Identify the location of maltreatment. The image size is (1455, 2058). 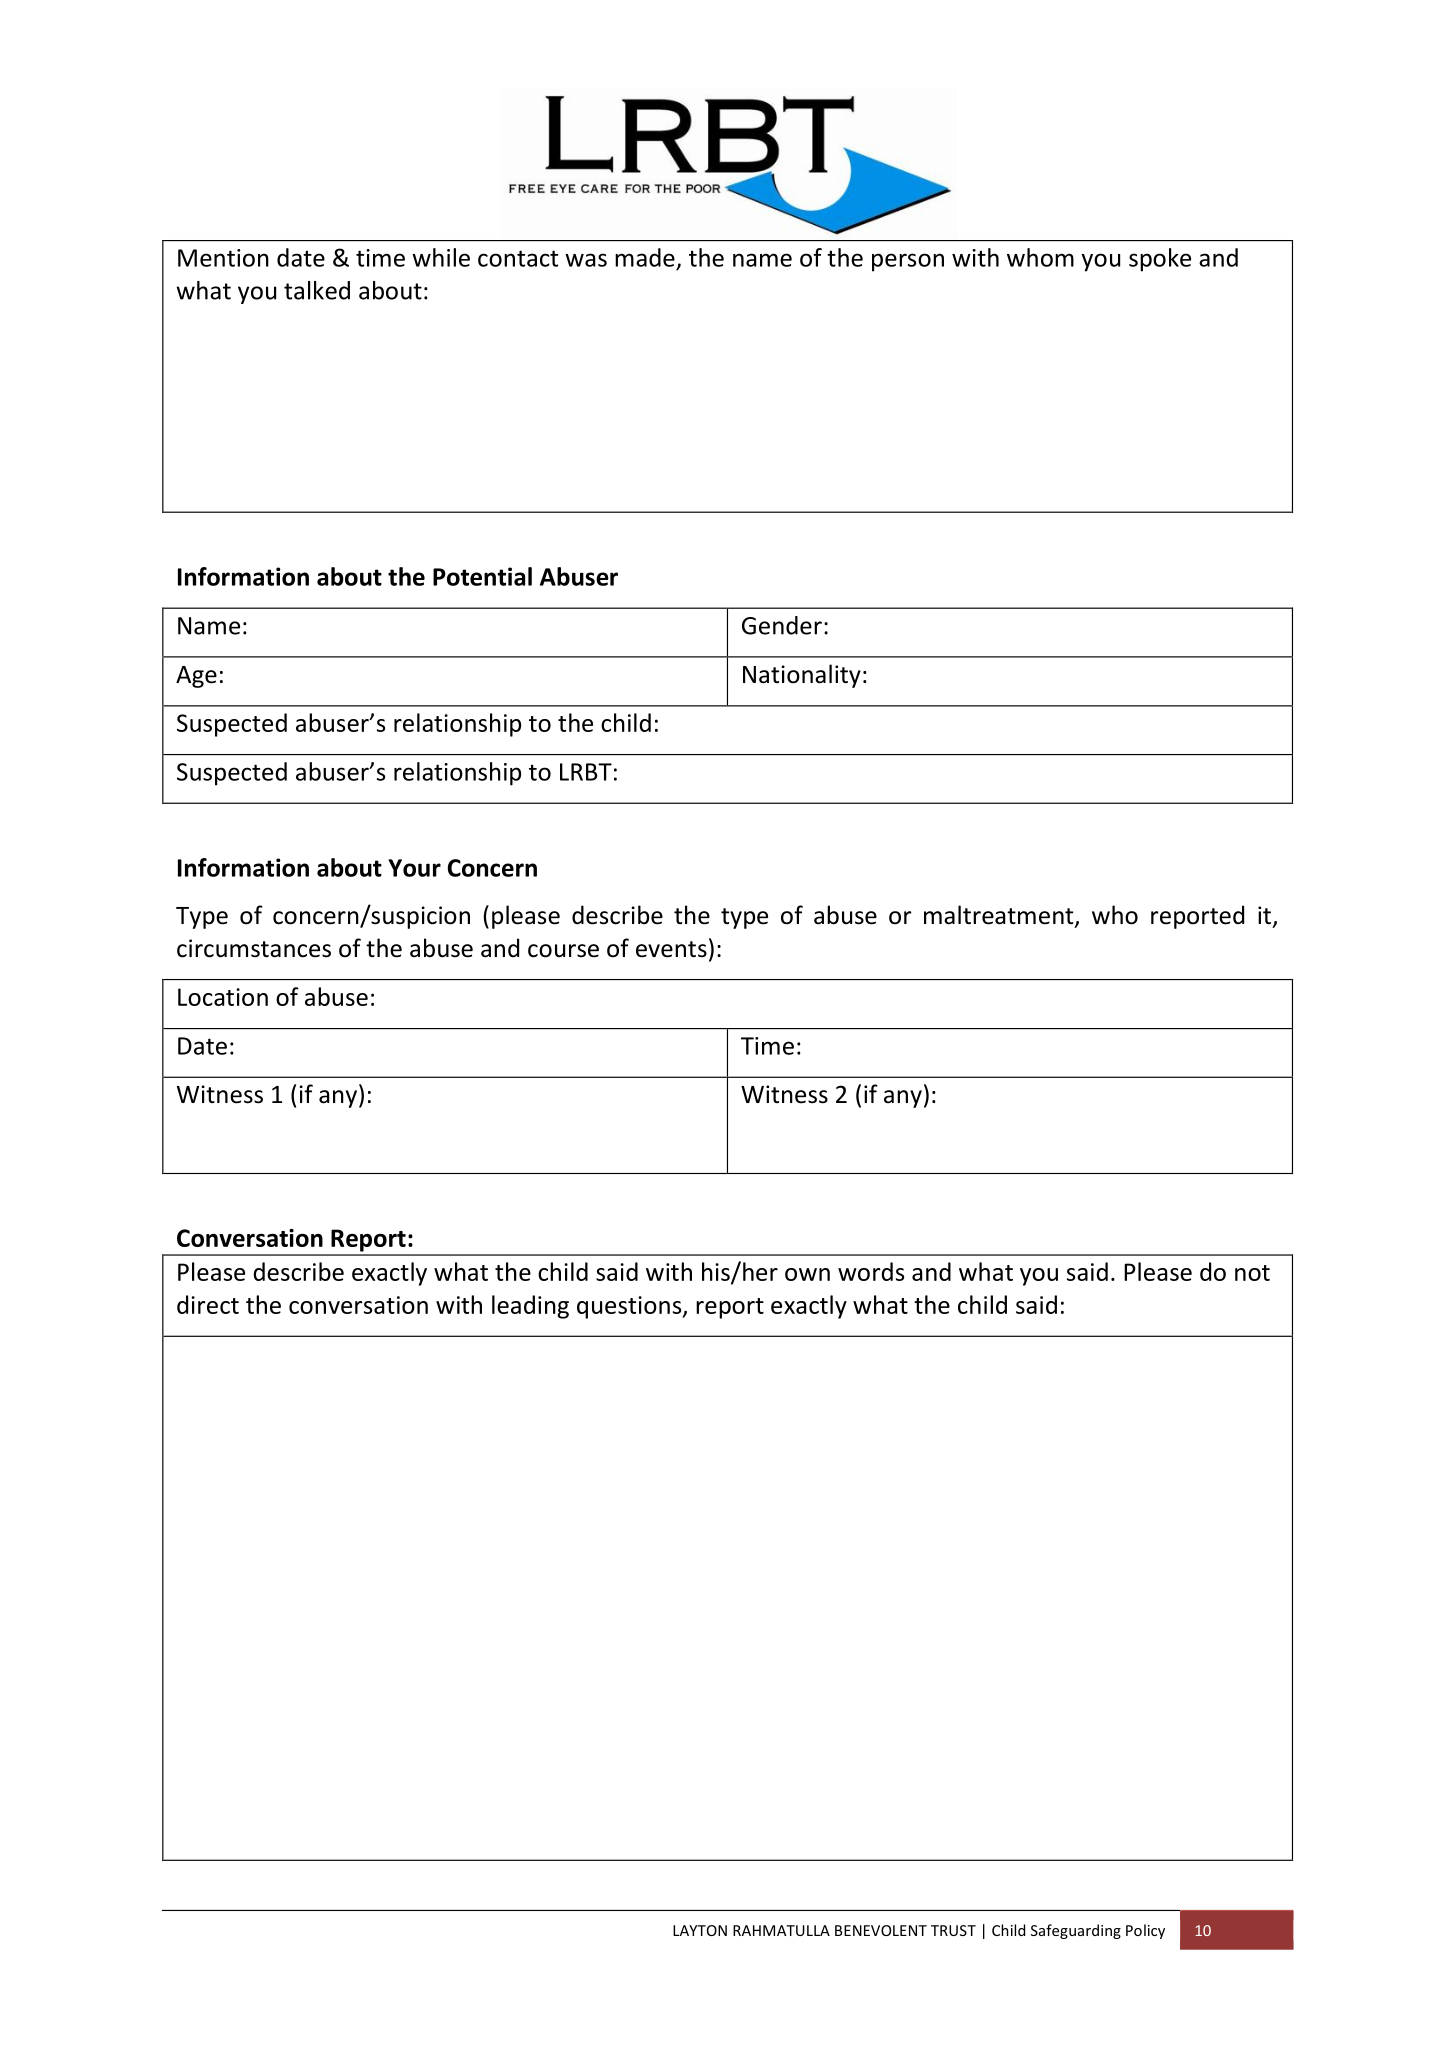
(1000, 916).
